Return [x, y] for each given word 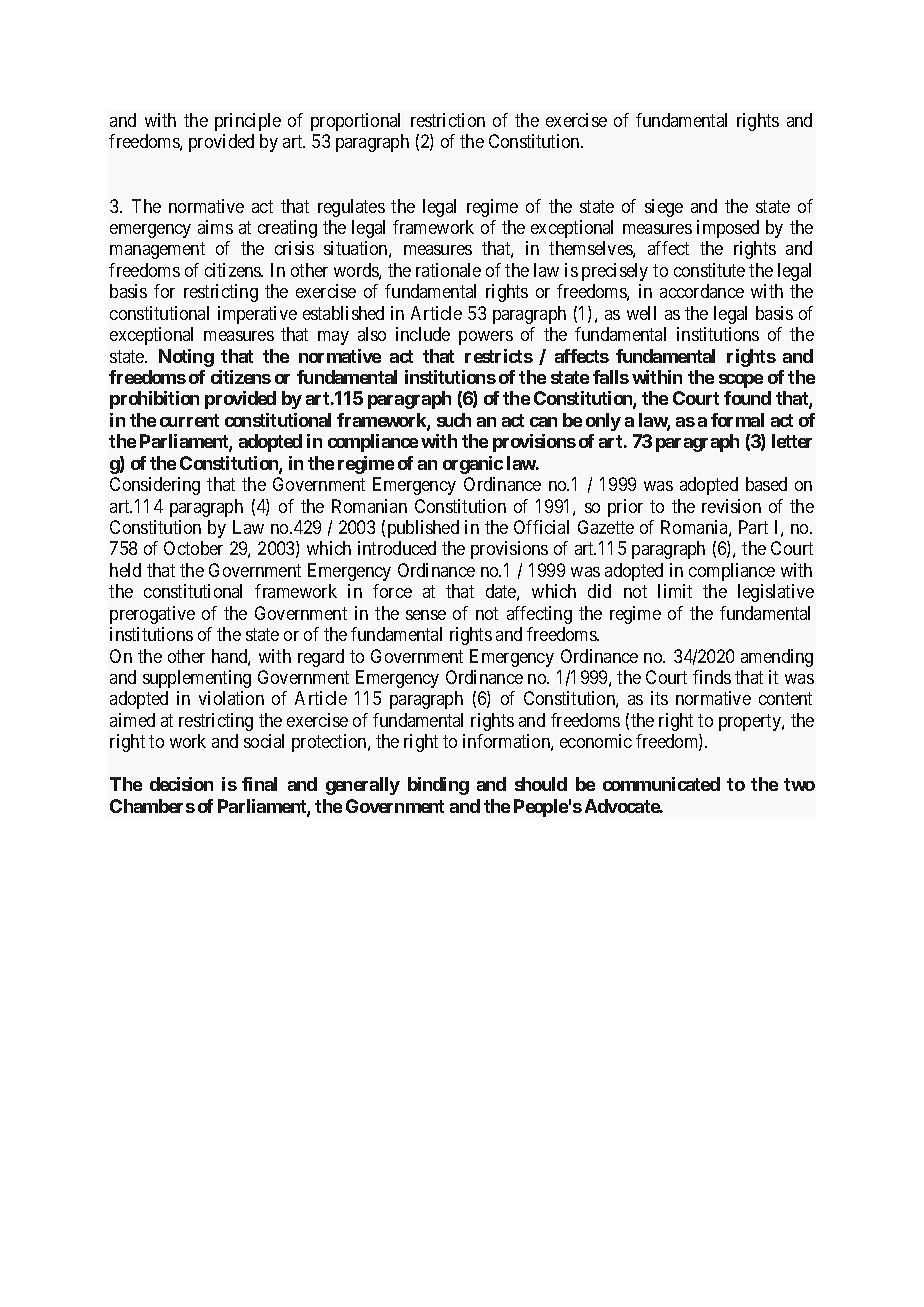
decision [181, 784]
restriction [448, 120]
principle [248, 122]
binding [438, 786]
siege [664, 208]
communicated [661, 784]
